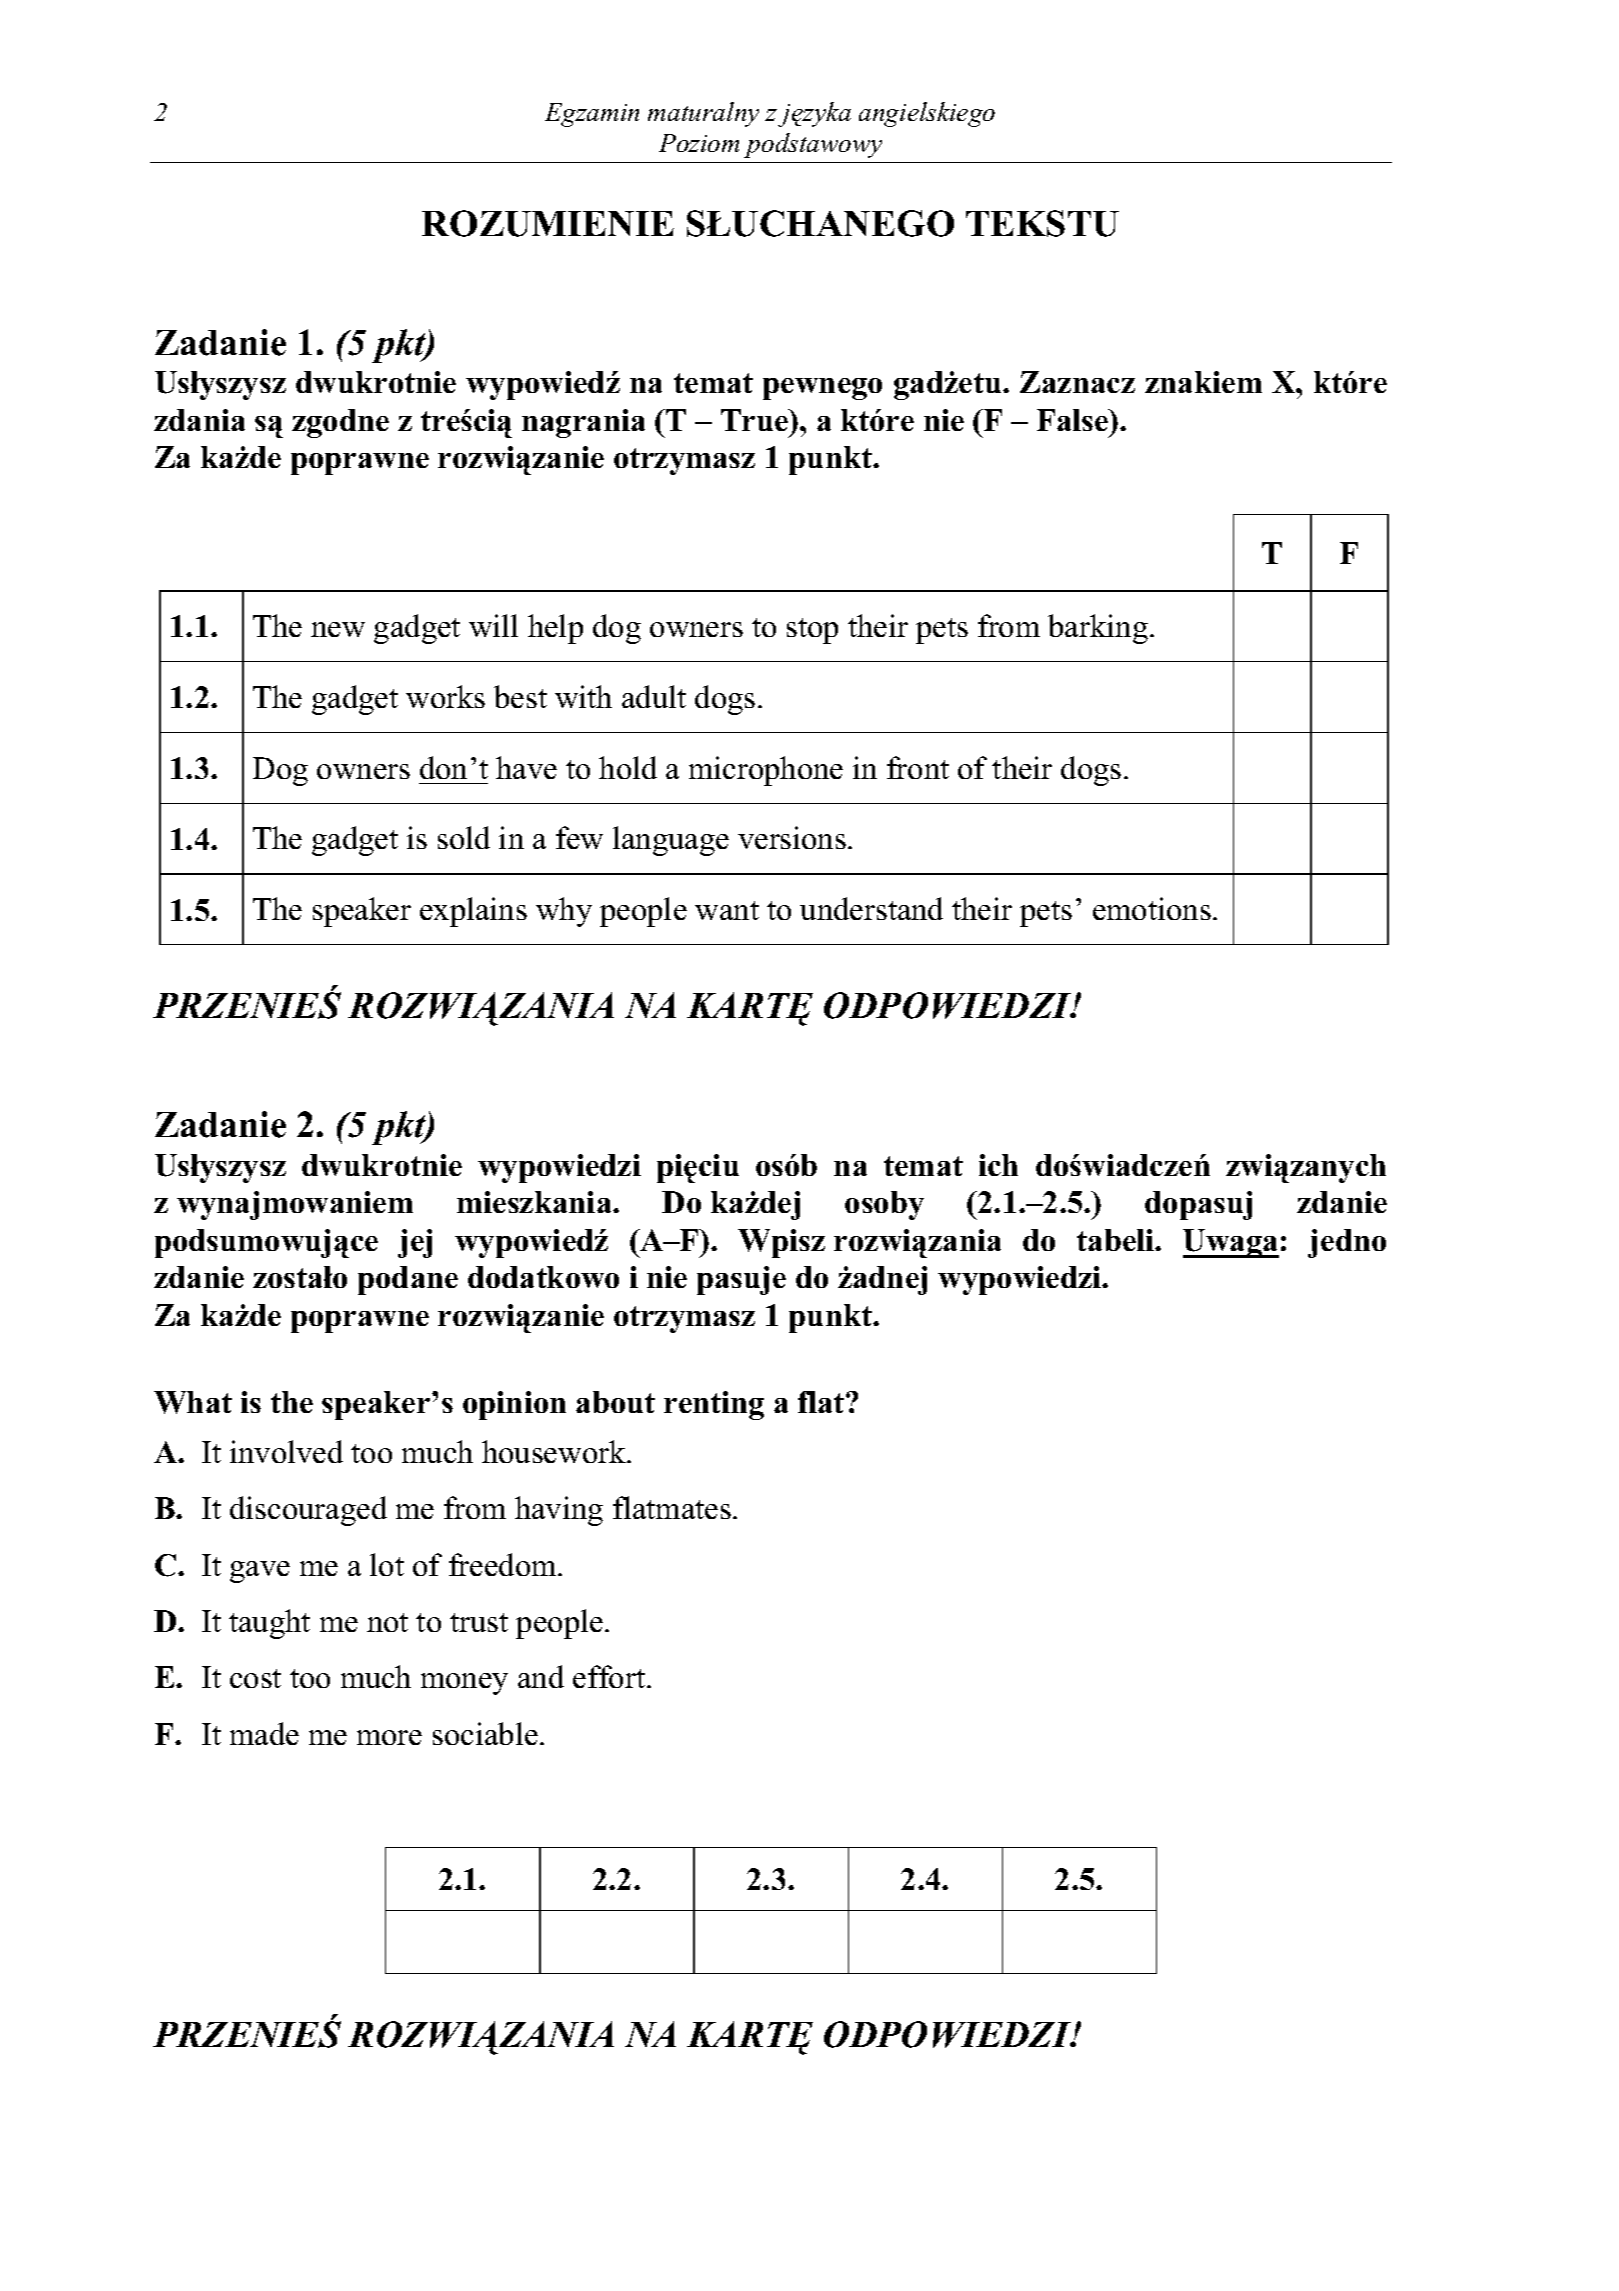 This image has height=2291, width=1619. I want to click on ich, so click(998, 1165).
